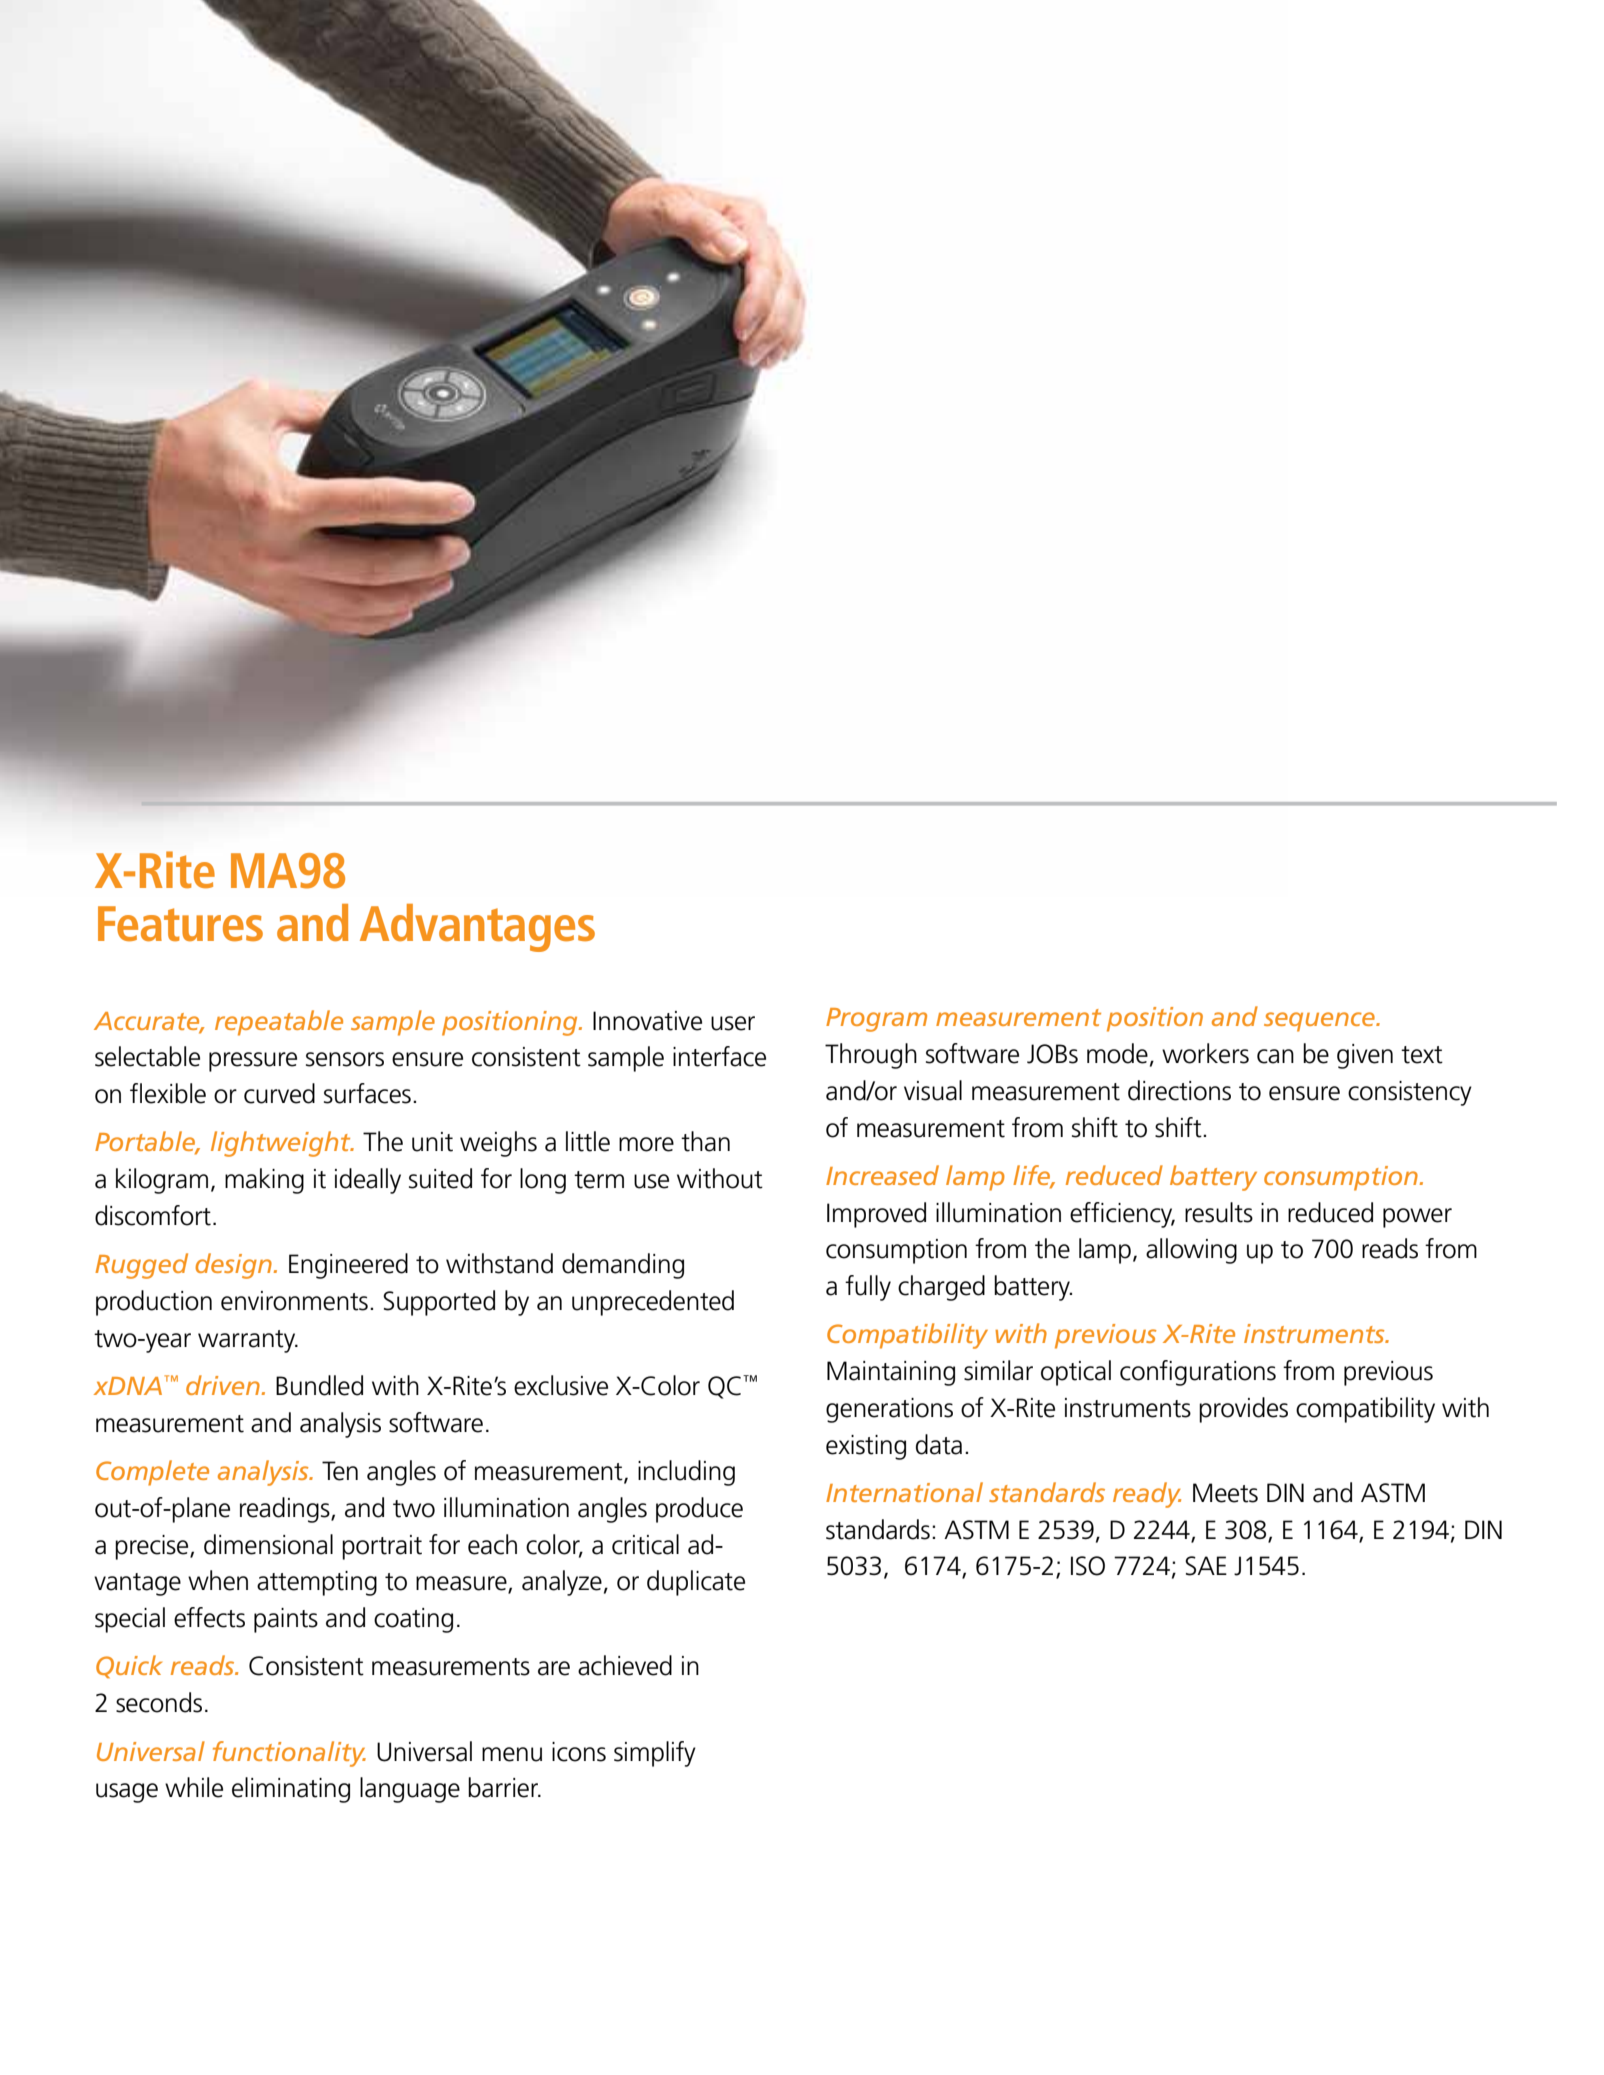 The width and height of the image is (1604, 2075). What do you see at coordinates (1320, 1022) in the image?
I see `sequence` at bounding box center [1320, 1022].
